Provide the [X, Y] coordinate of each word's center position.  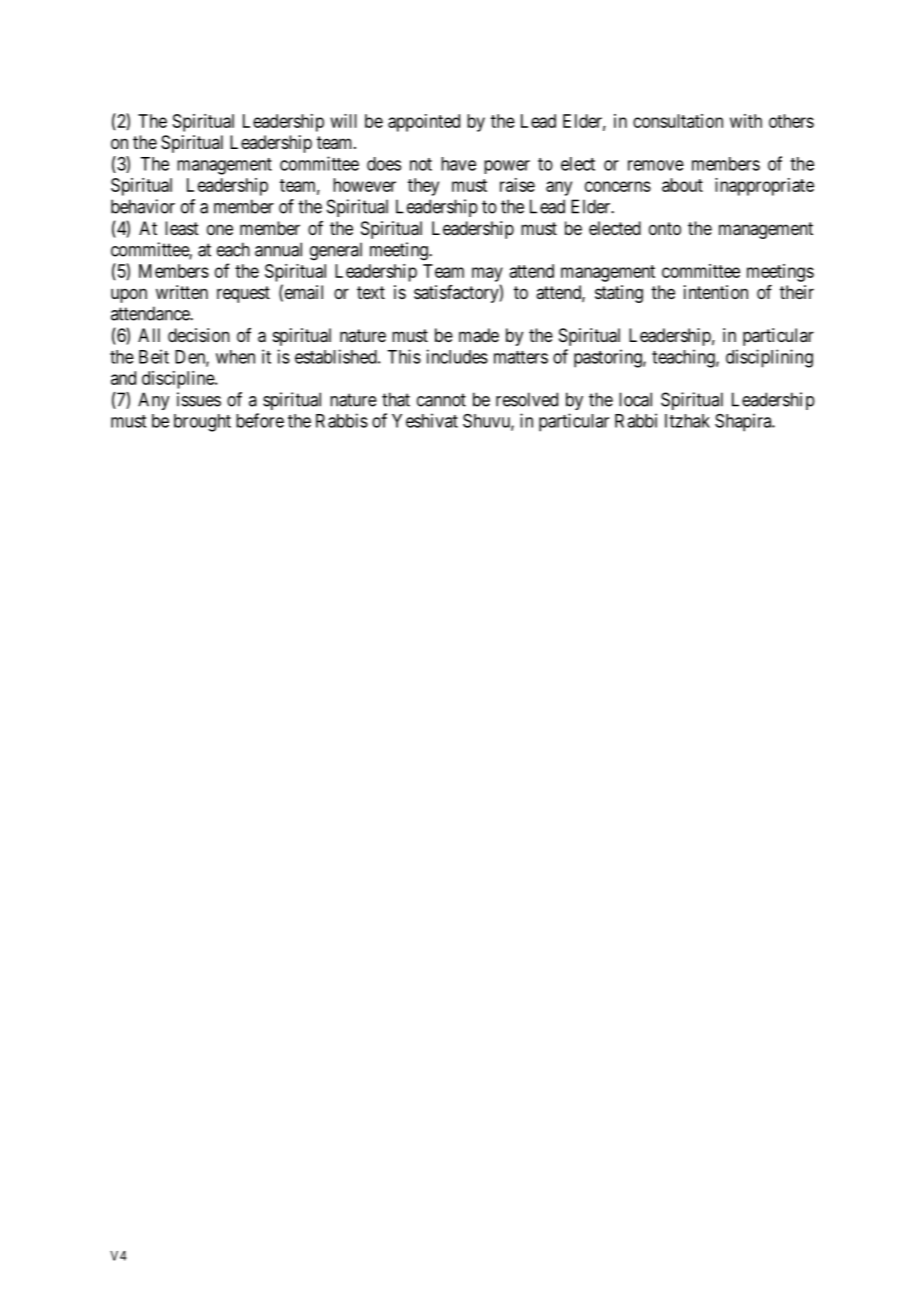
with [746, 121]
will [344, 121]
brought [202, 423]
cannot [441, 400]
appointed [424, 123]
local [635, 399]
